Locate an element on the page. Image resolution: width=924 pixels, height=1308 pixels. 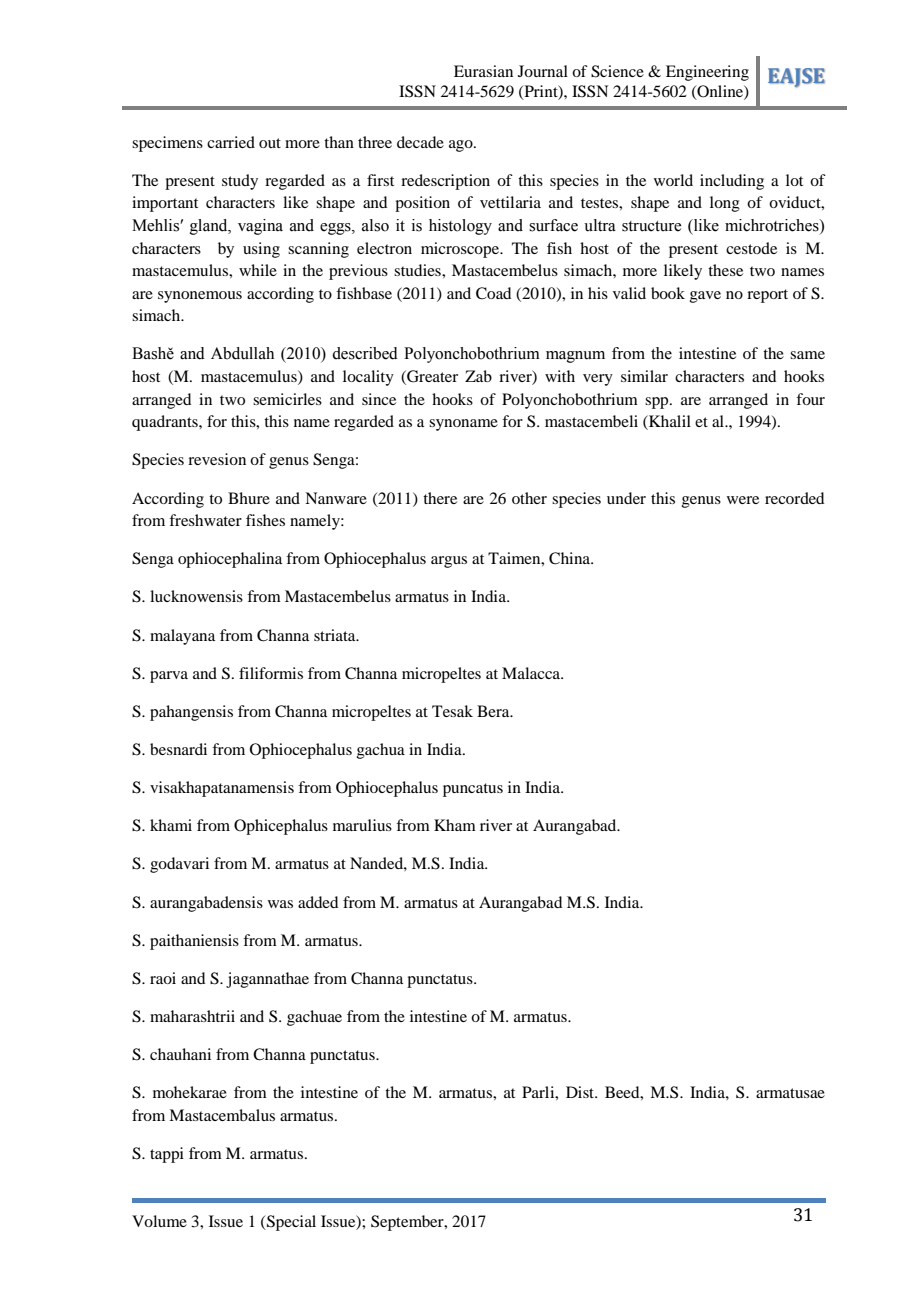
Special is located at coordinates (290, 1223).
